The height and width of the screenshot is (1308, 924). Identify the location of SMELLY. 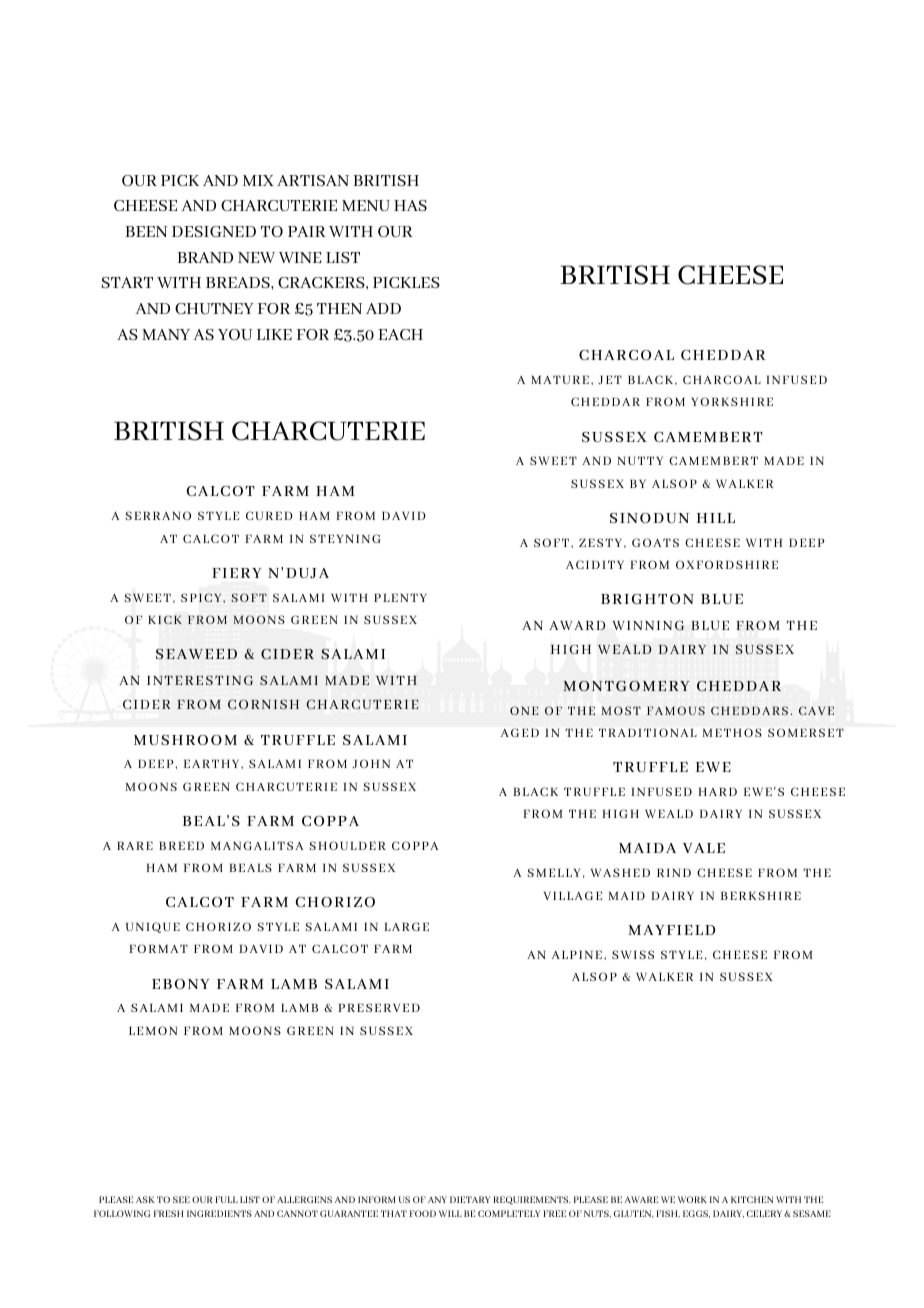
(554, 872).
